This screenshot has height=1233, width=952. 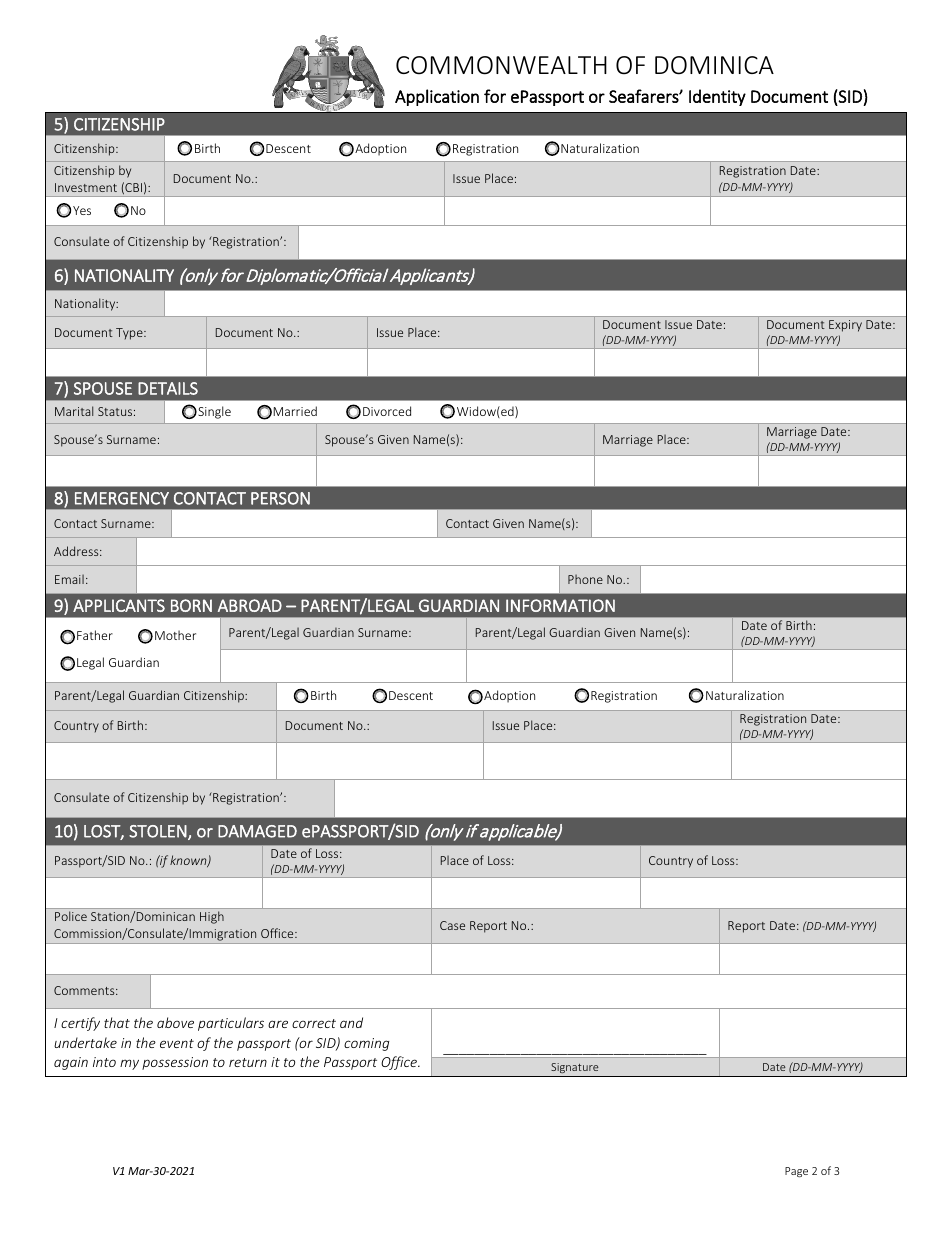 I want to click on Mother, so click(x=175, y=635).
